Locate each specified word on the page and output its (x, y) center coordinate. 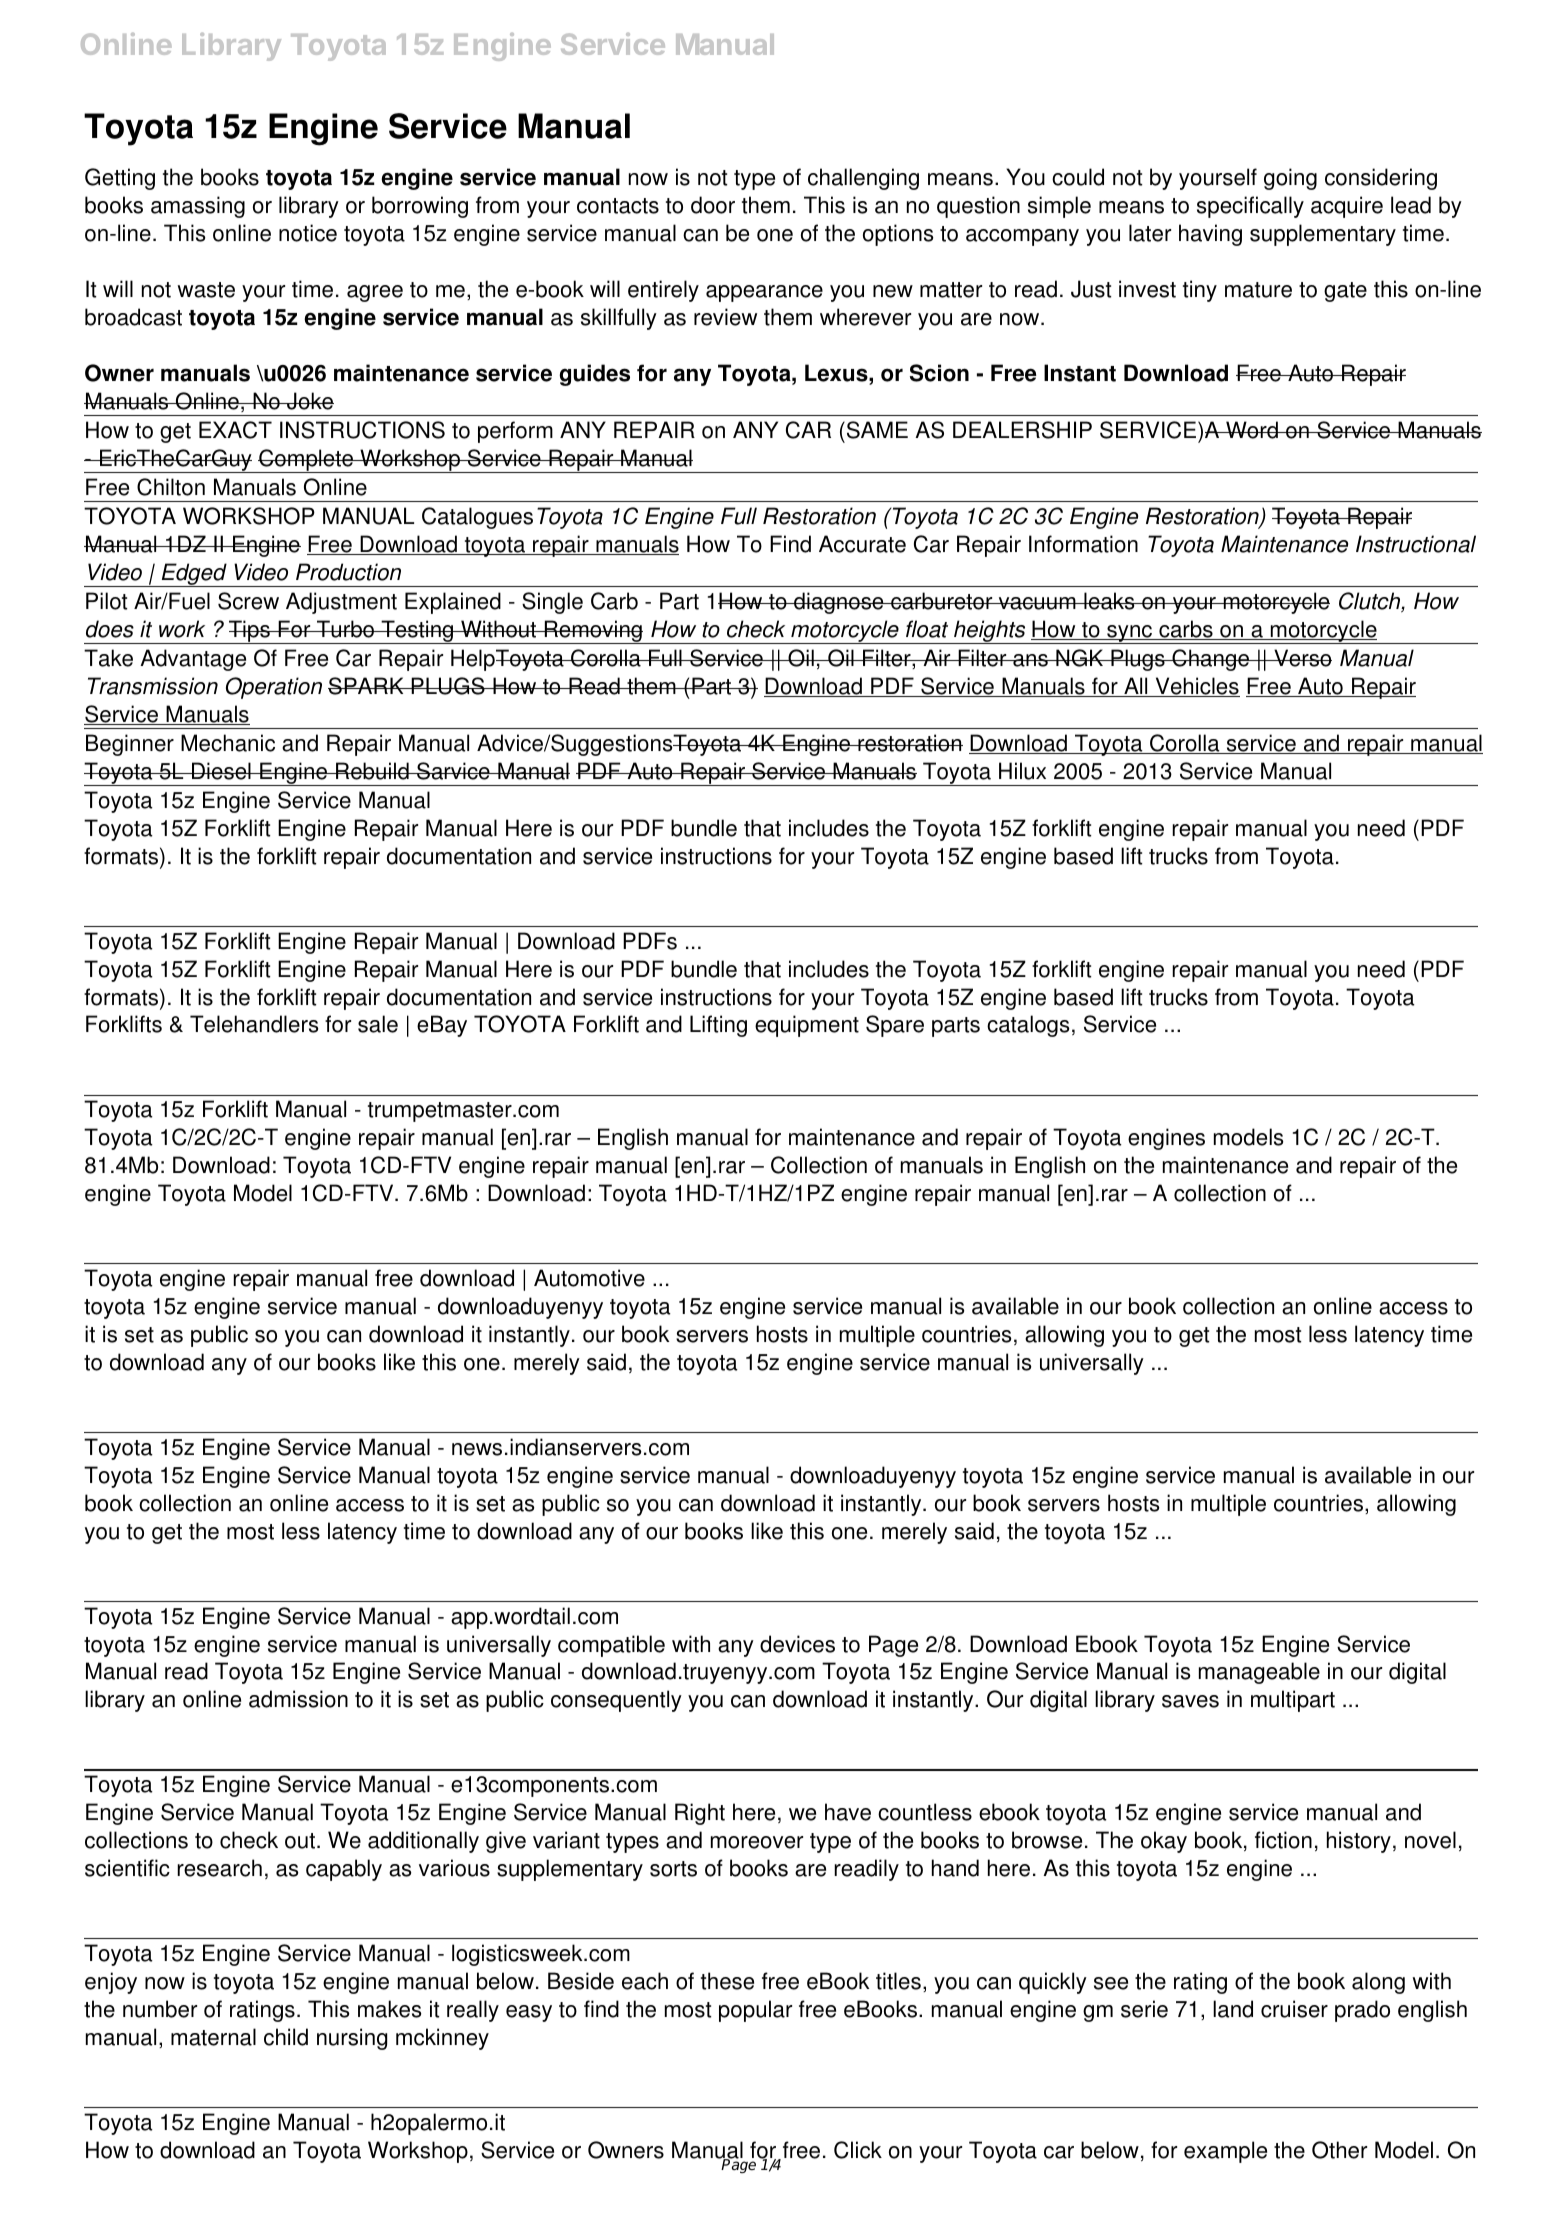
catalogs (1028, 1026)
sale (378, 1024)
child (286, 2037)
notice (308, 233)
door (713, 205)
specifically (1250, 207)
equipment (807, 1026)
